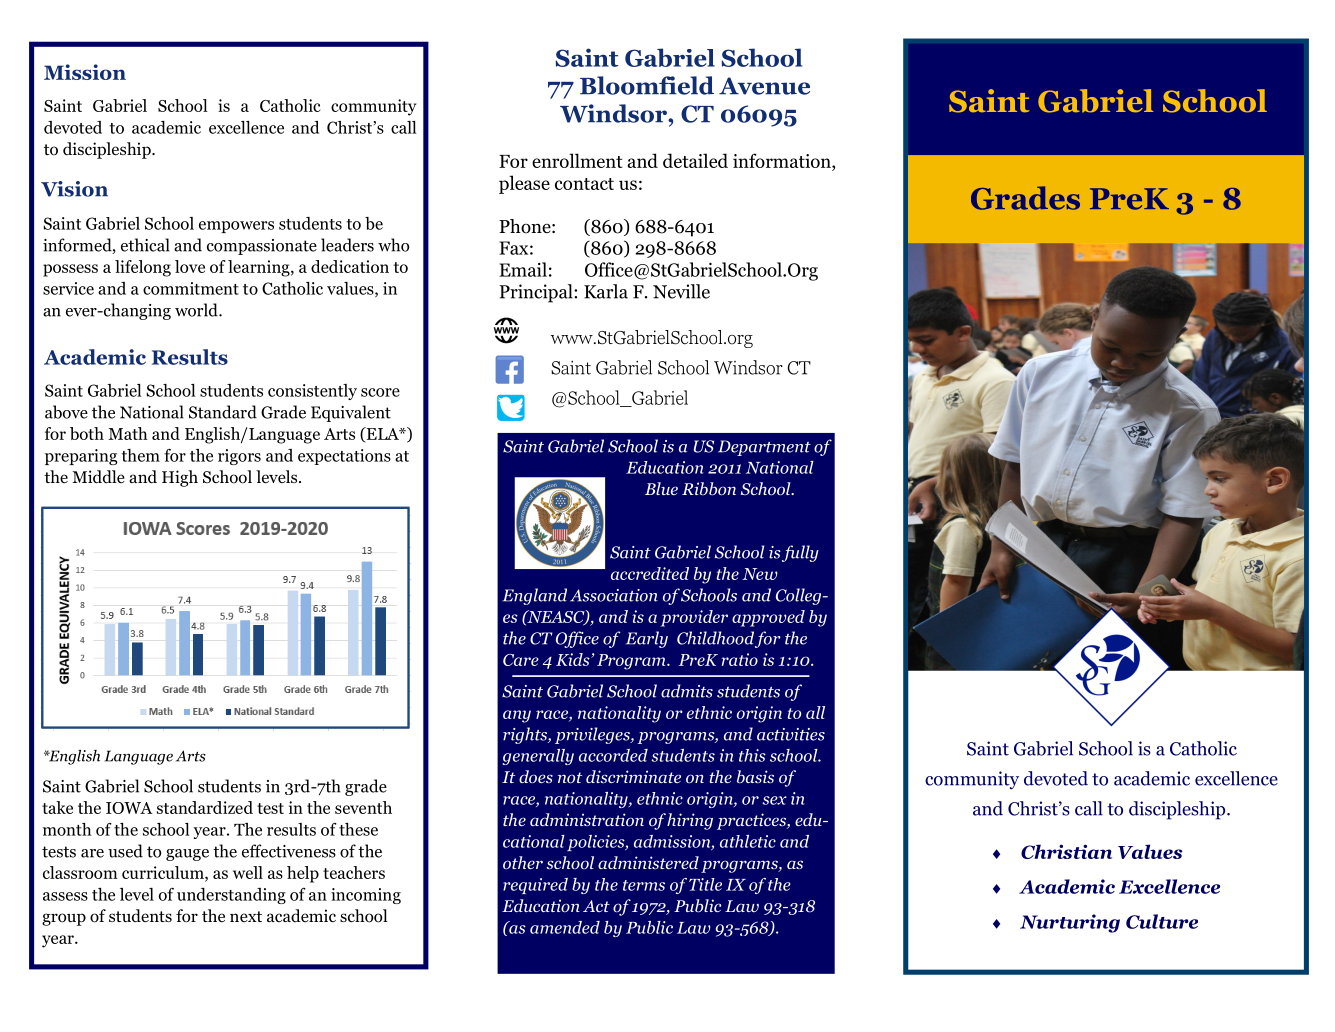 This screenshot has height=1032, width=1335. Describe the element at coordinates (661, 488) in the screenshot. I see `Blue` at that location.
